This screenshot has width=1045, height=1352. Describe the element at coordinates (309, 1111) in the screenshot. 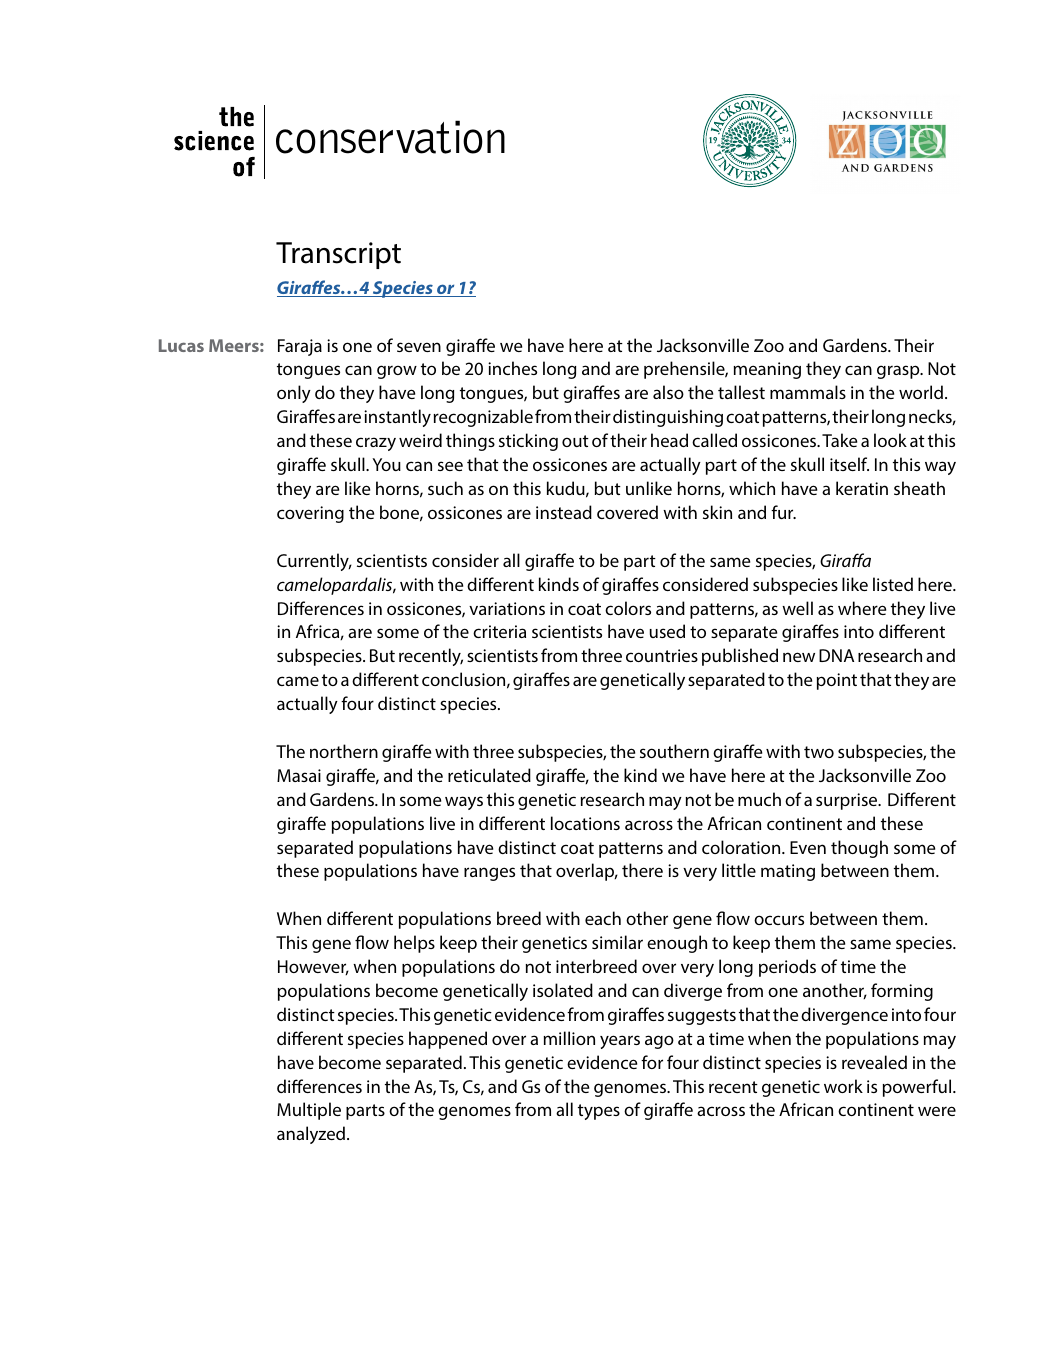

I see `Multiple` at that location.
